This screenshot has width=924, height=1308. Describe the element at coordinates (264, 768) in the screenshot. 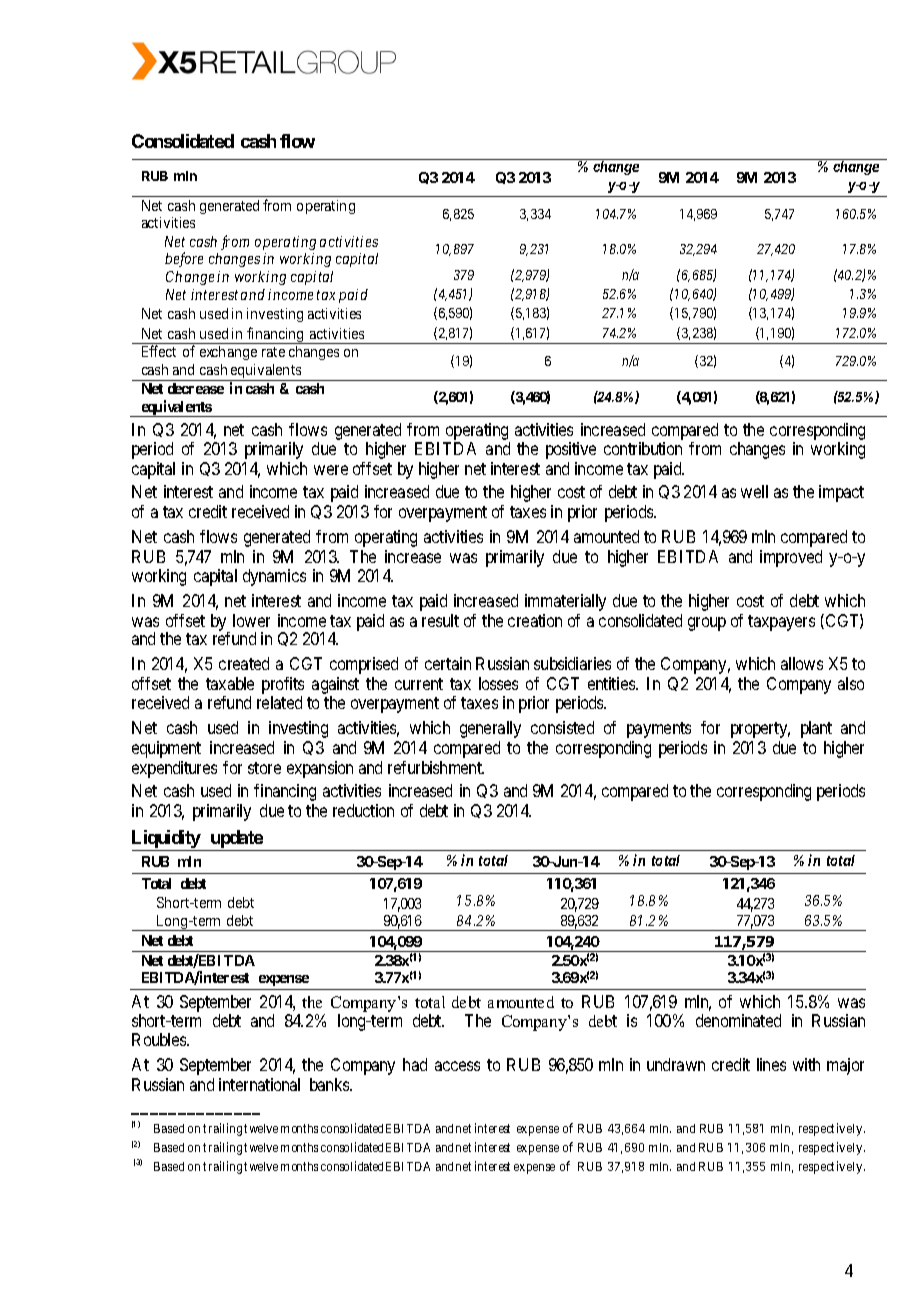

I see `store` at that location.
